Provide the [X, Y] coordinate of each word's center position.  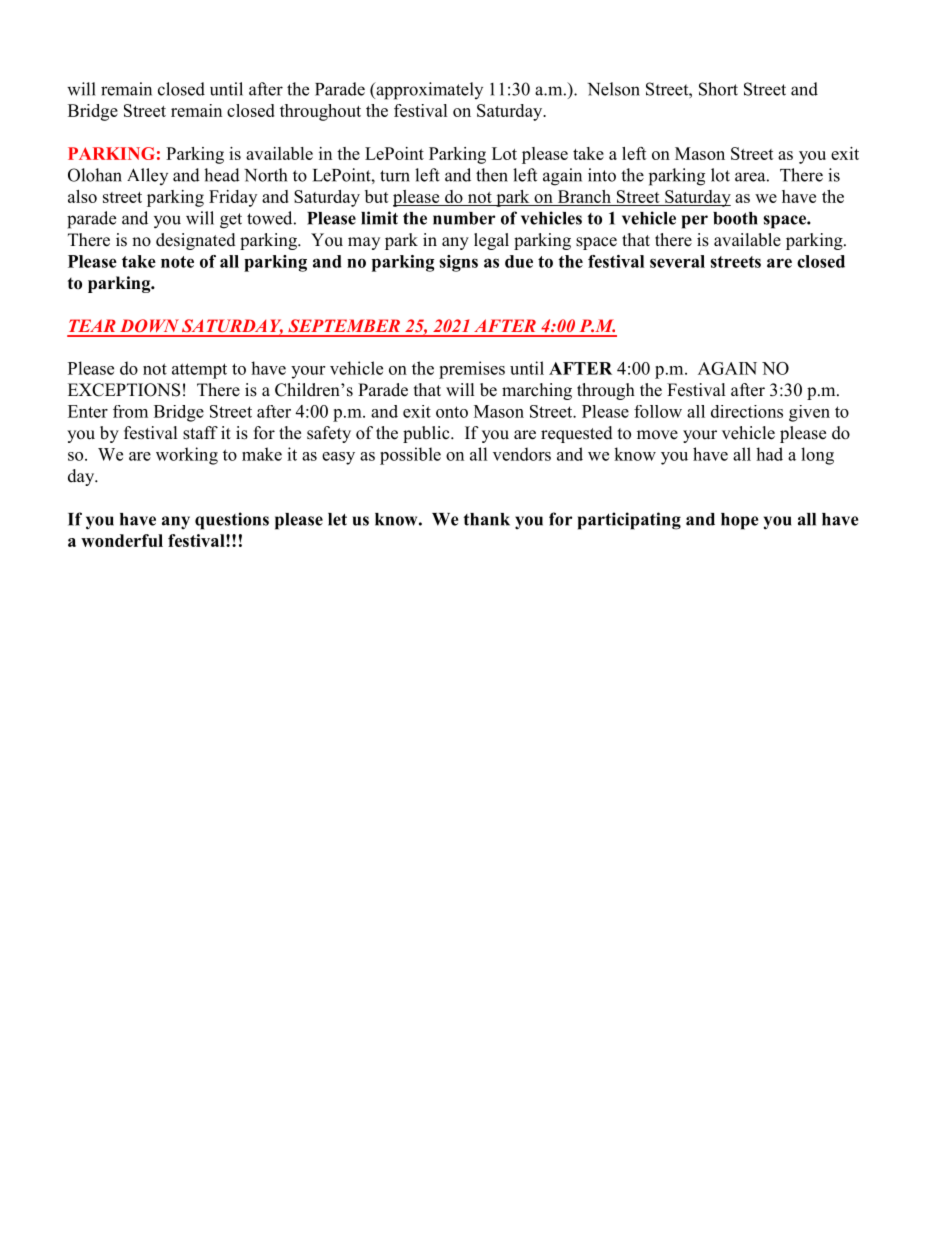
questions [232, 521]
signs [458, 263]
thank [486, 519]
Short [718, 89]
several [677, 261]
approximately [428, 91]
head [222, 175]
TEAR [92, 325]
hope [740, 521]
